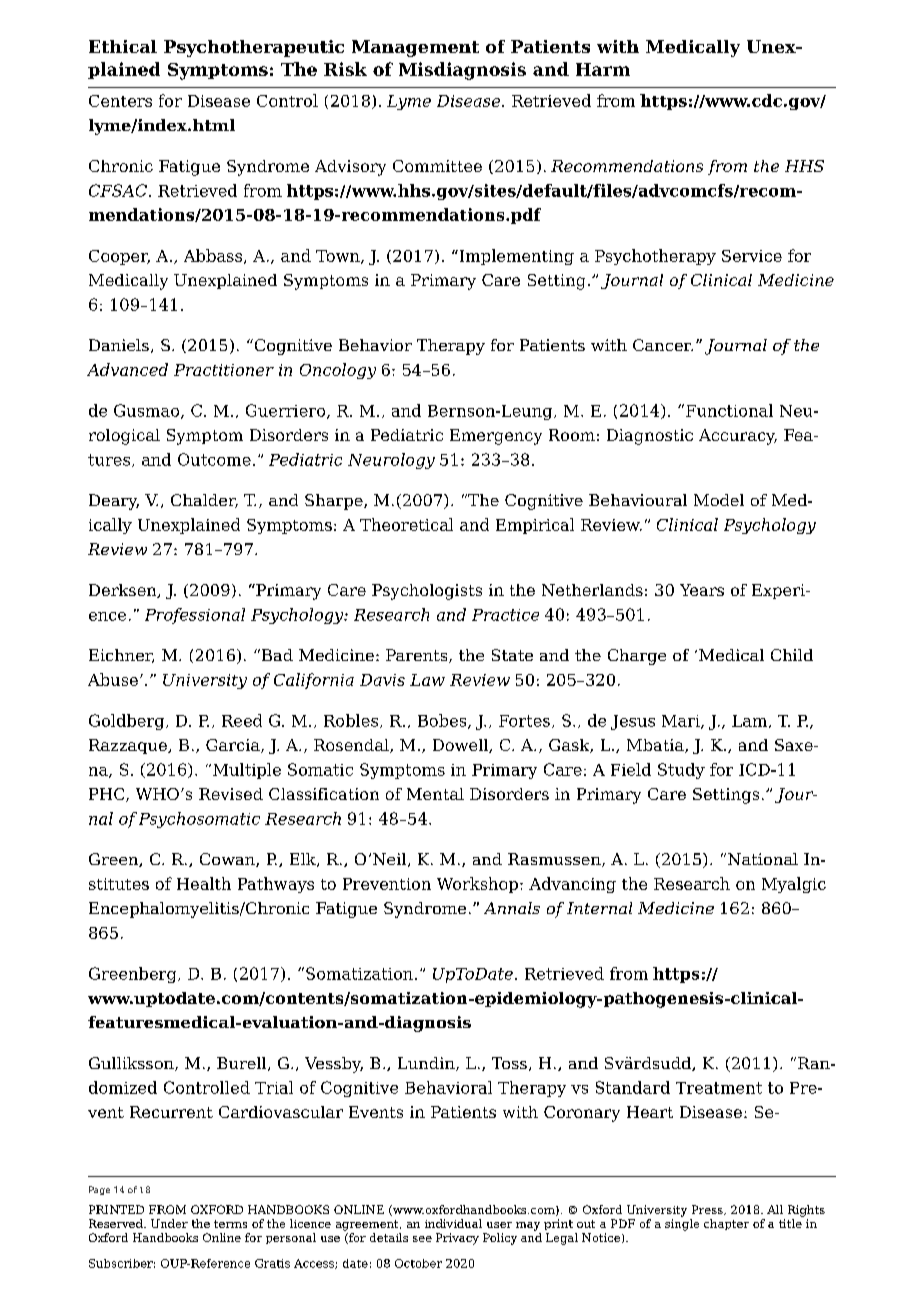 The width and height of the screenshot is (924, 1308). I want to click on chapter, so click(726, 1224).
